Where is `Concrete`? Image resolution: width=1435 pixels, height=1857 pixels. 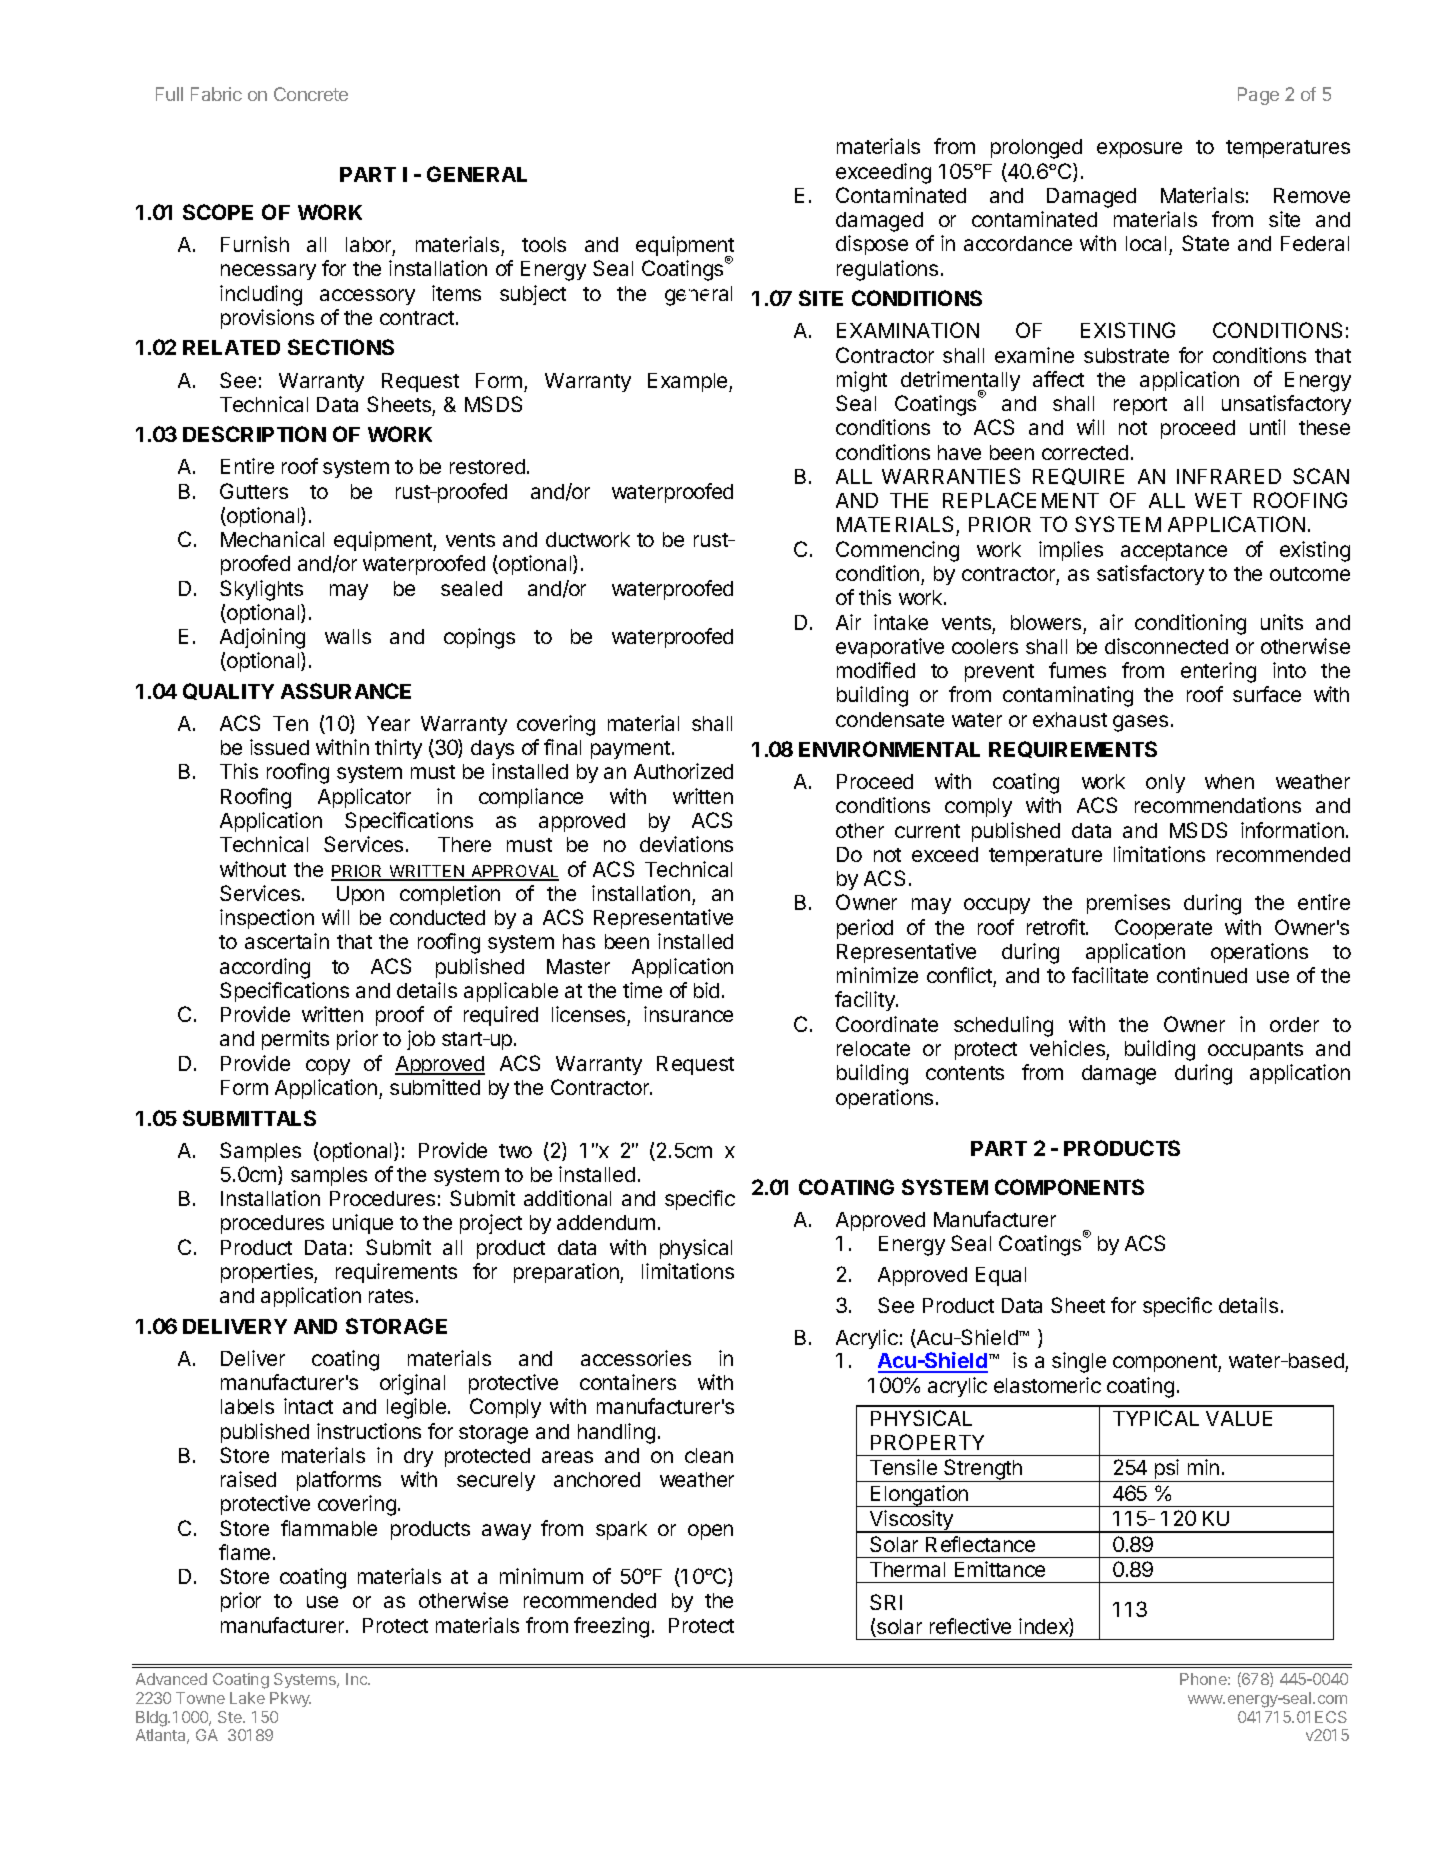 Concrete is located at coordinates (311, 94).
